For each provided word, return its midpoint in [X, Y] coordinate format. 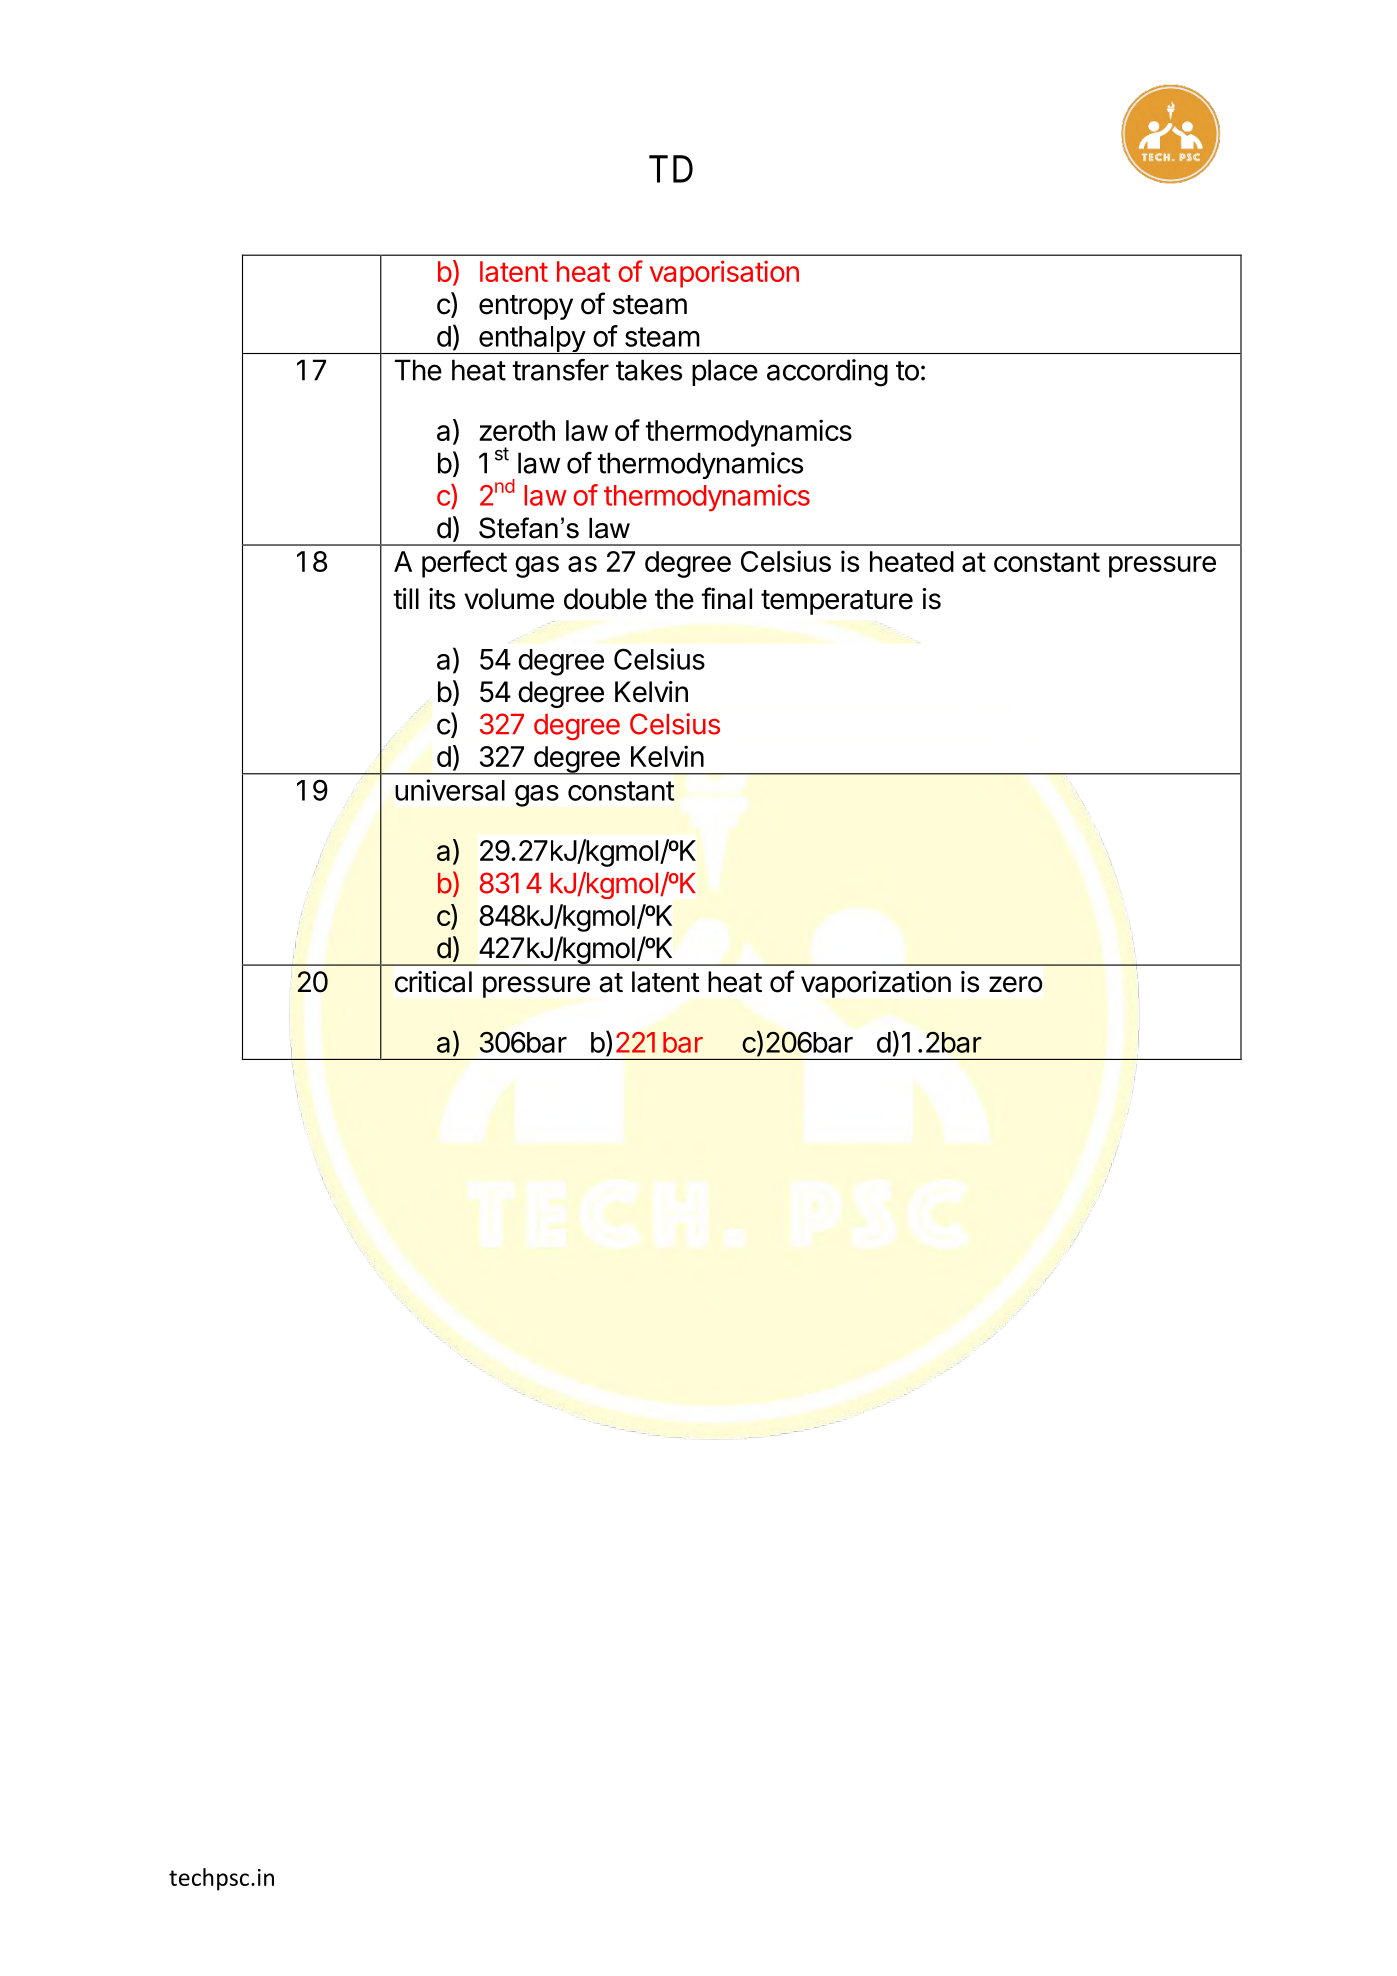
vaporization [876, 984]
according [827, 373]
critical [433, 982]
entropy [526, 307]
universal [450, 790]
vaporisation [724, 274]
